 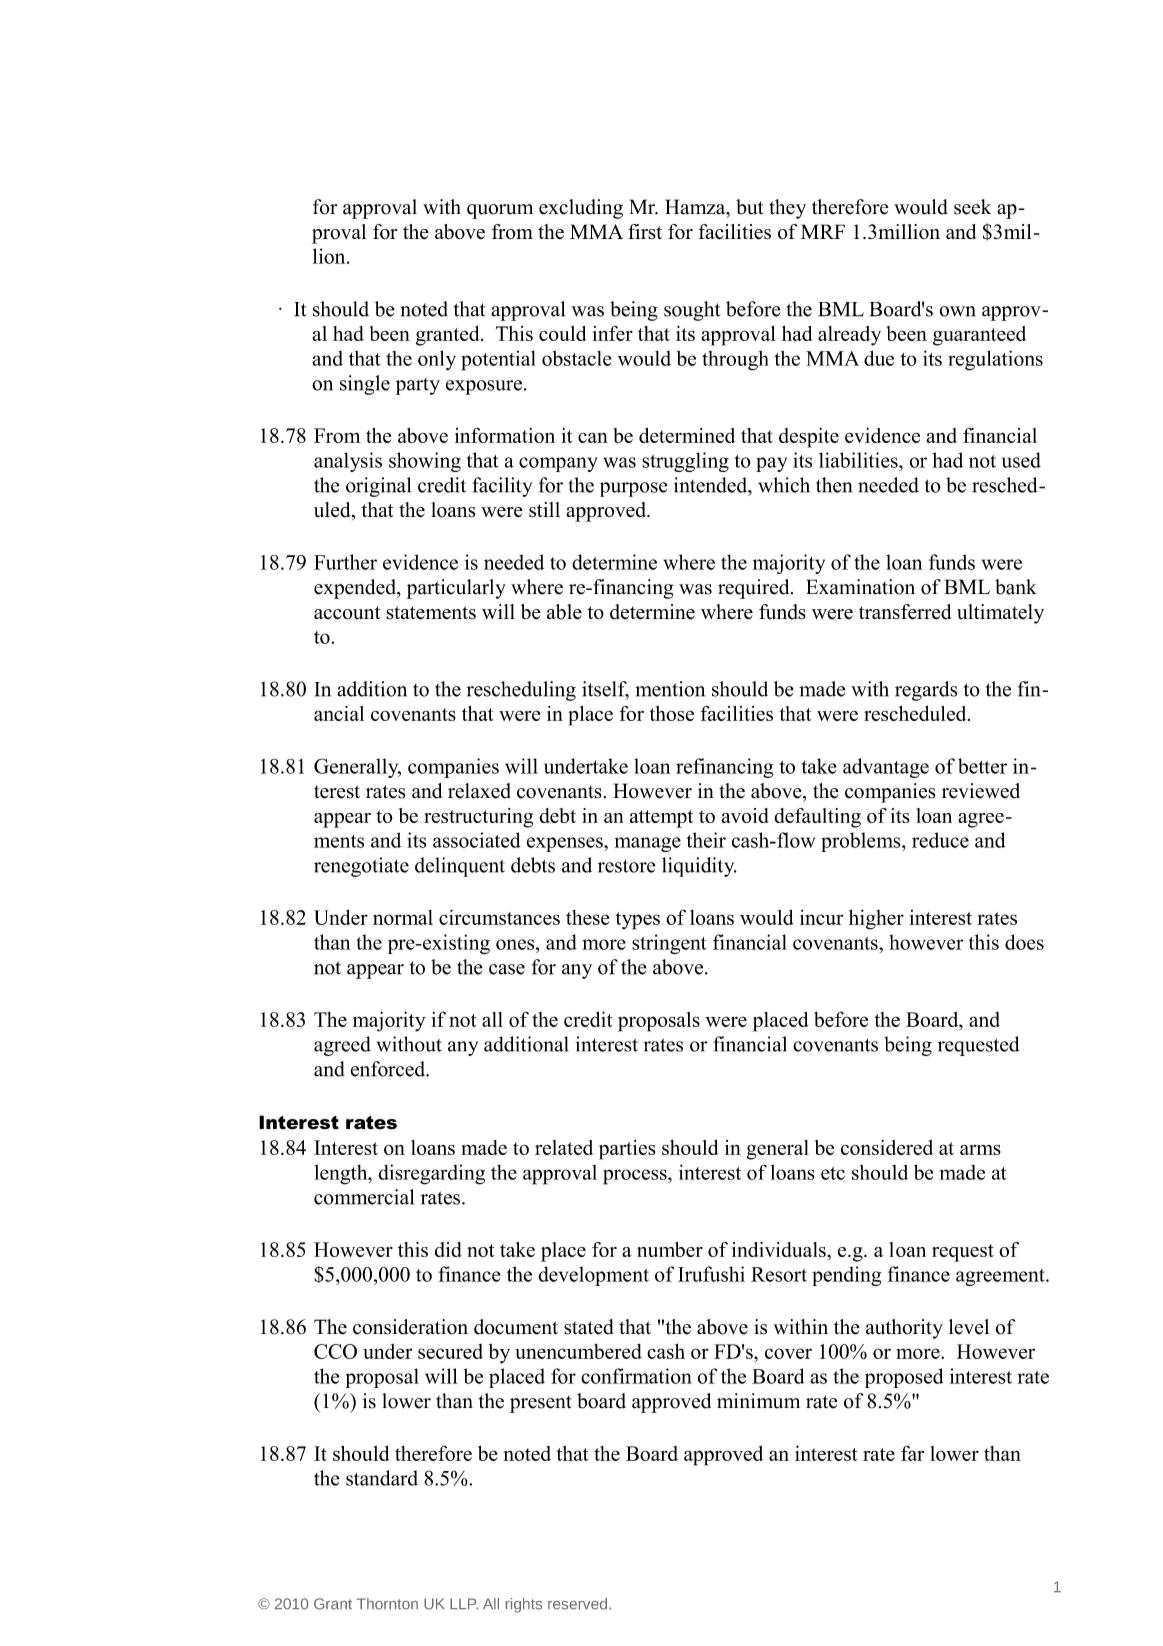 I want to click on parties, so click(x=627, y=1150).
